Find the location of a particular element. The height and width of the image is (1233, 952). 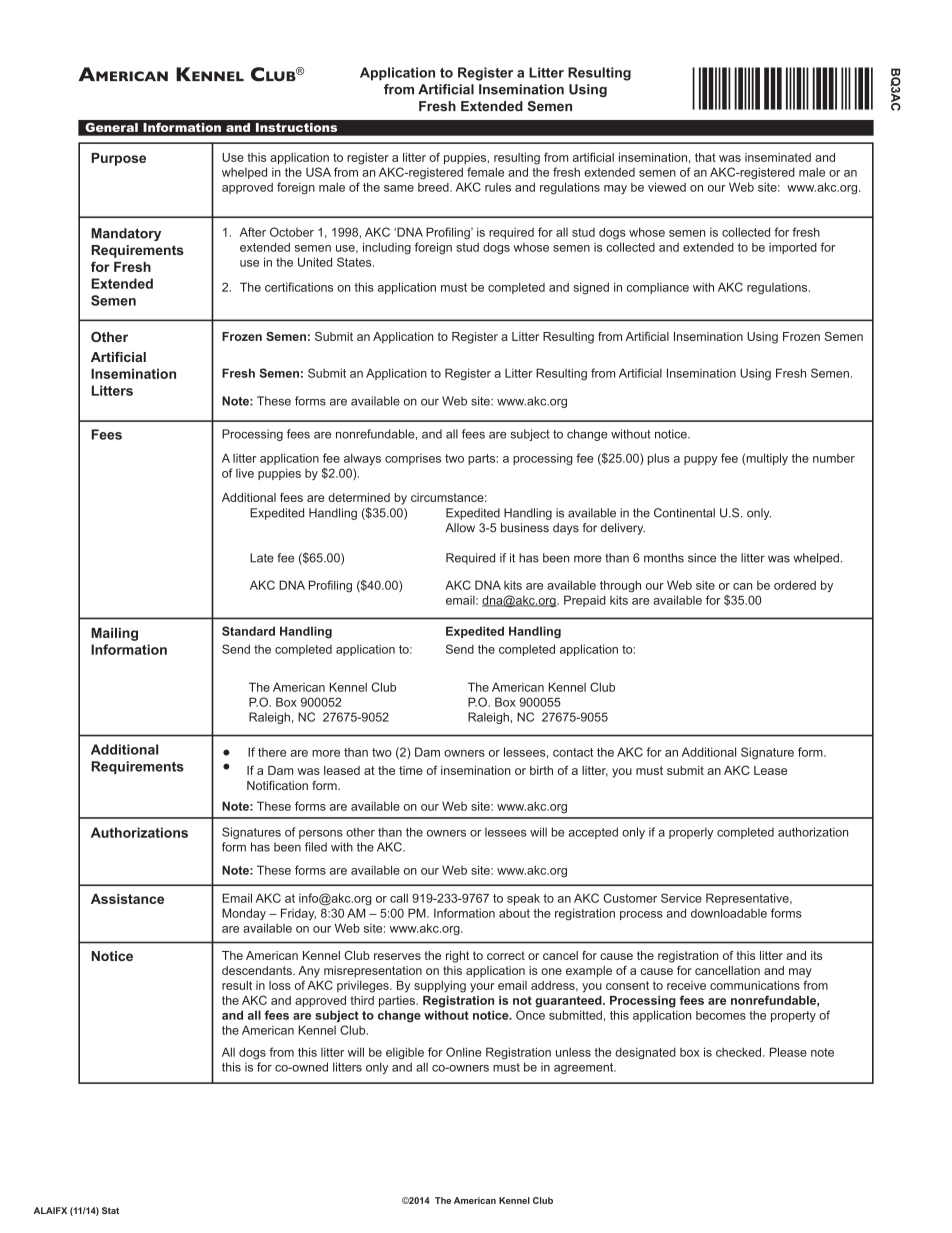

time is located at coordinates (411, 770).
